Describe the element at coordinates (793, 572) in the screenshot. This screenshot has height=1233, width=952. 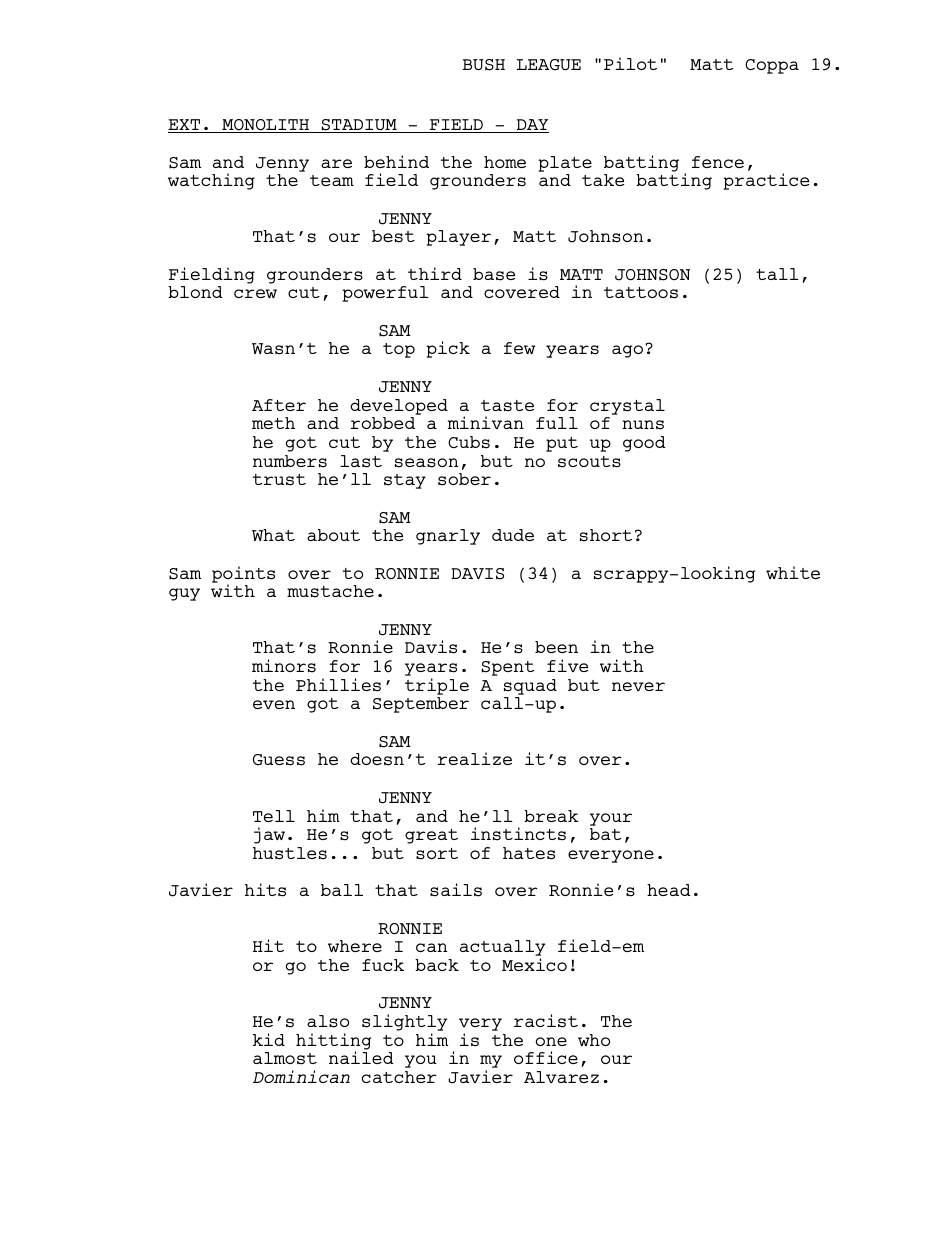
I see `white` at that location.
